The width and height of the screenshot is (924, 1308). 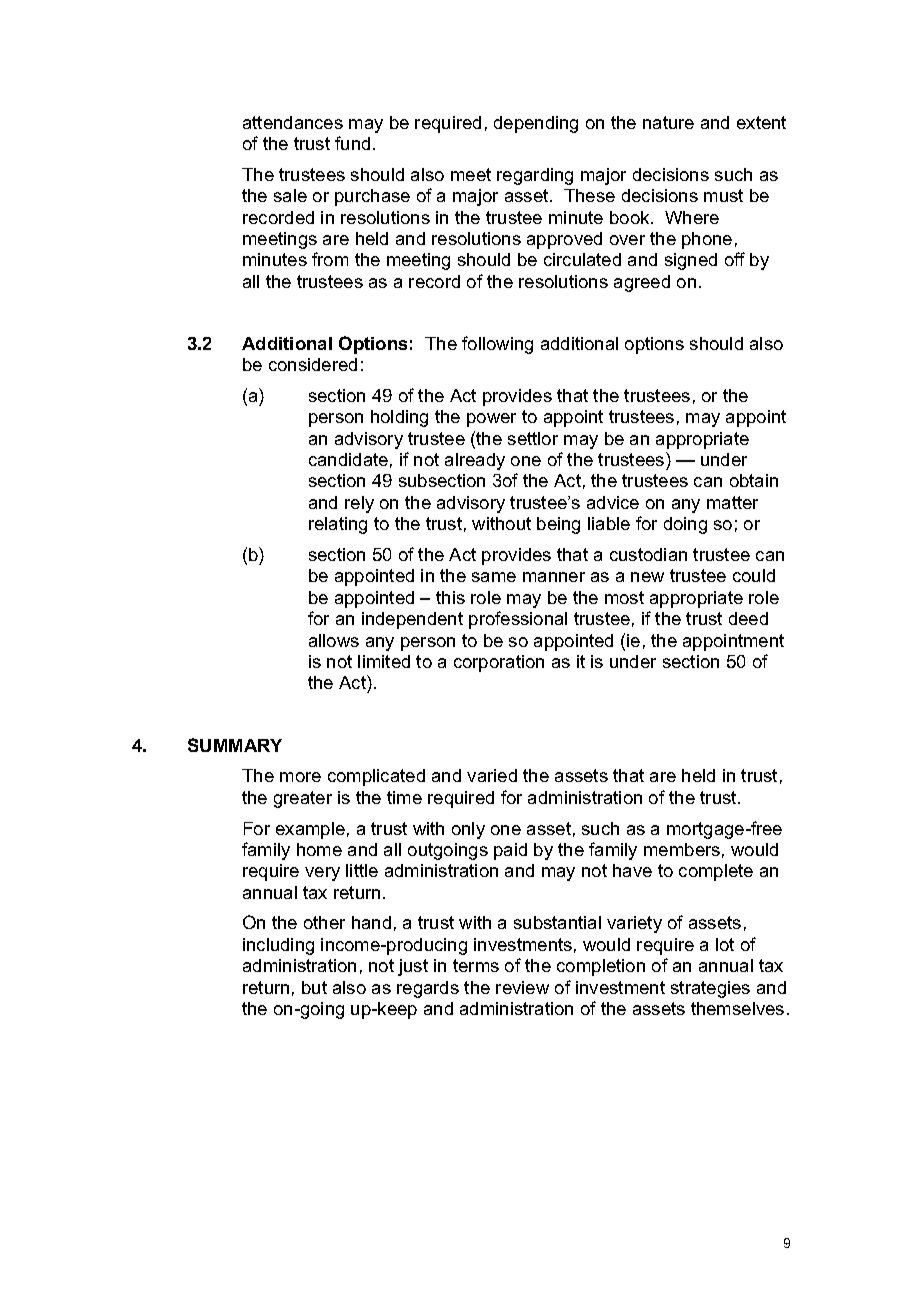 I want to click on greater, so click(x=303, y=799).
